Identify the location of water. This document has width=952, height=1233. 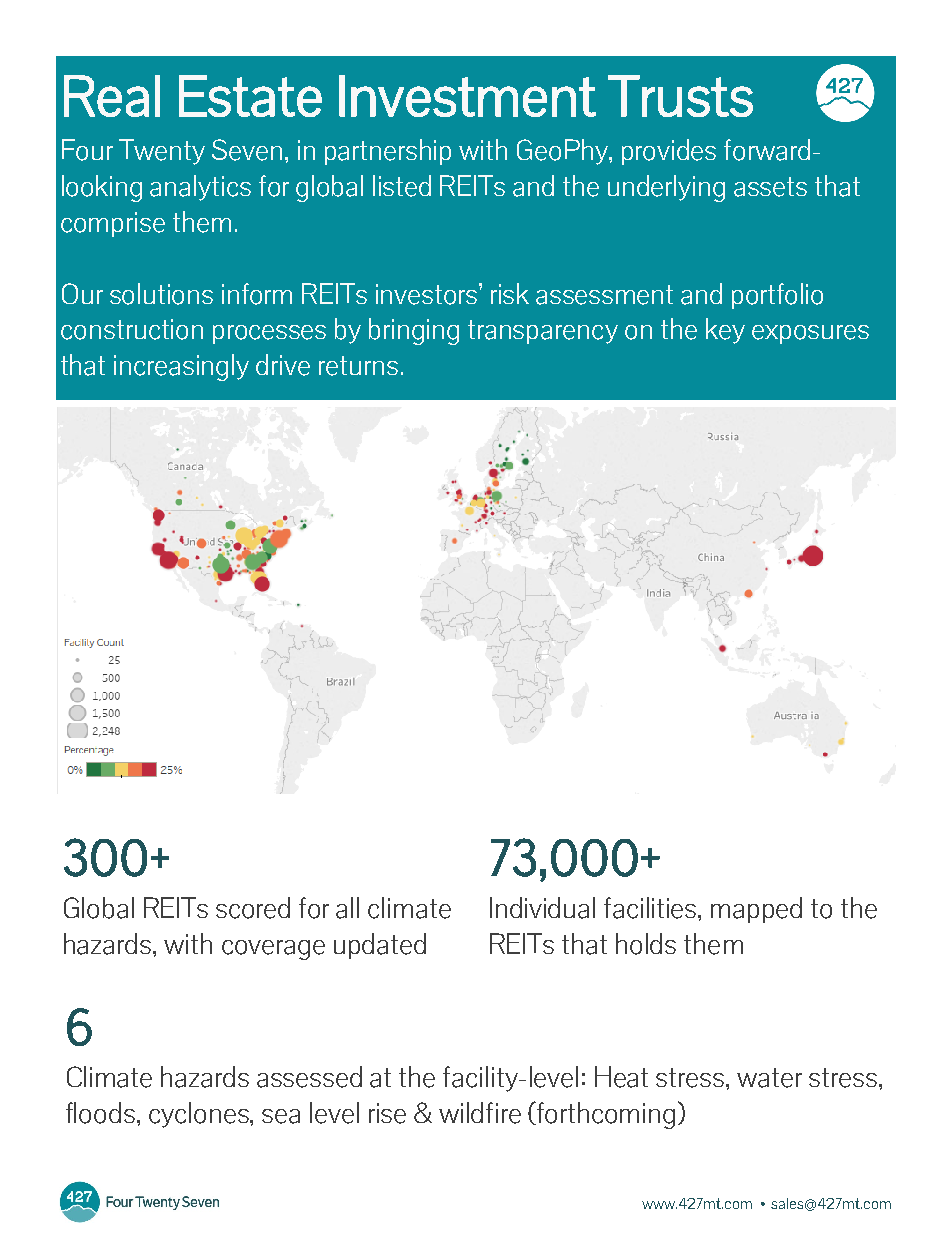
(769, 1078).
